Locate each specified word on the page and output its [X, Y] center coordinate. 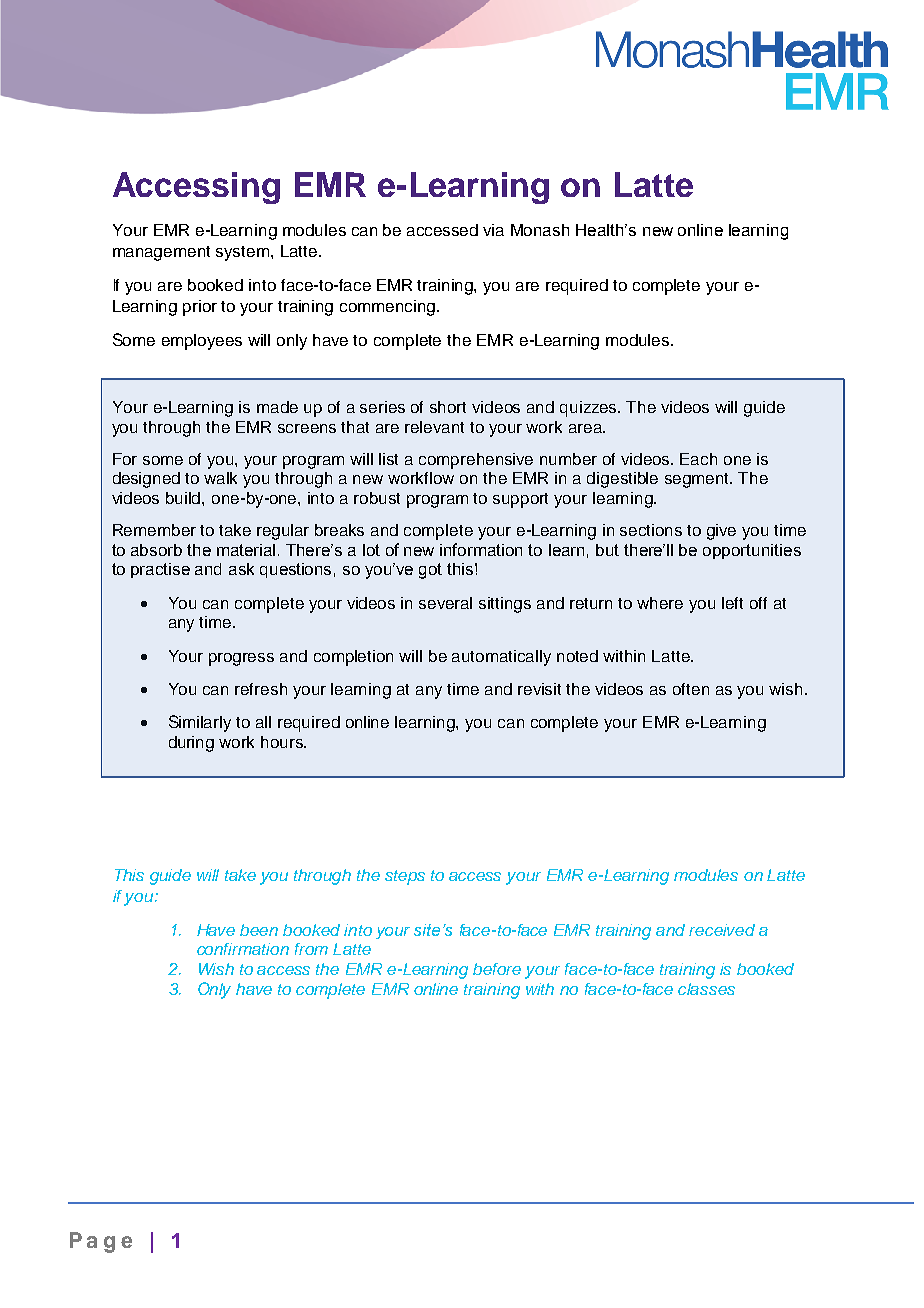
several [445, 603]
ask [241, 569]
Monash [540, 230]
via [493, 230]
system [244, 253]
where [660, 603]
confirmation [243, 949]
